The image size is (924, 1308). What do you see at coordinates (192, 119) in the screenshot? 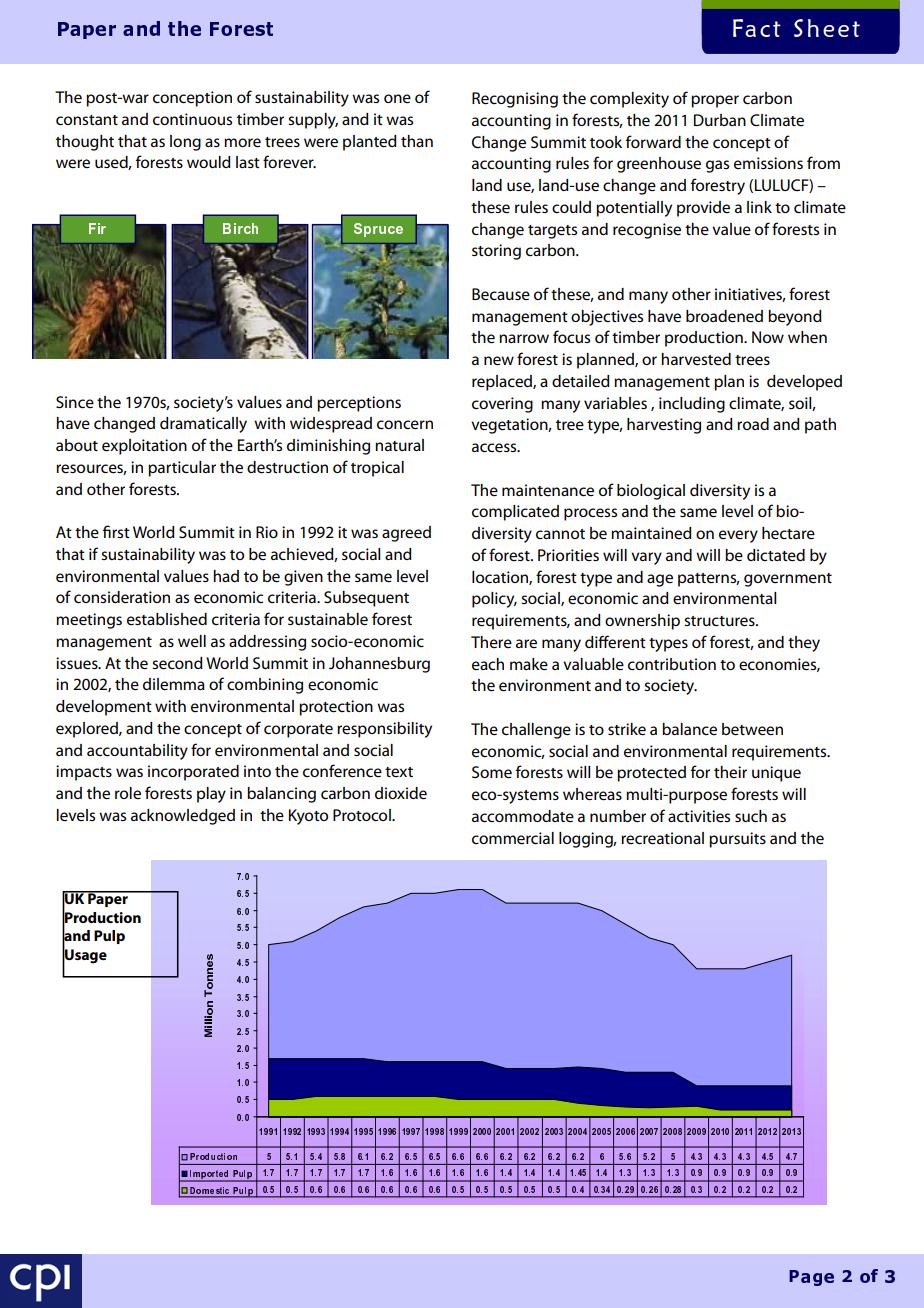
I see `continuous` at bounding box center [192, 119].
